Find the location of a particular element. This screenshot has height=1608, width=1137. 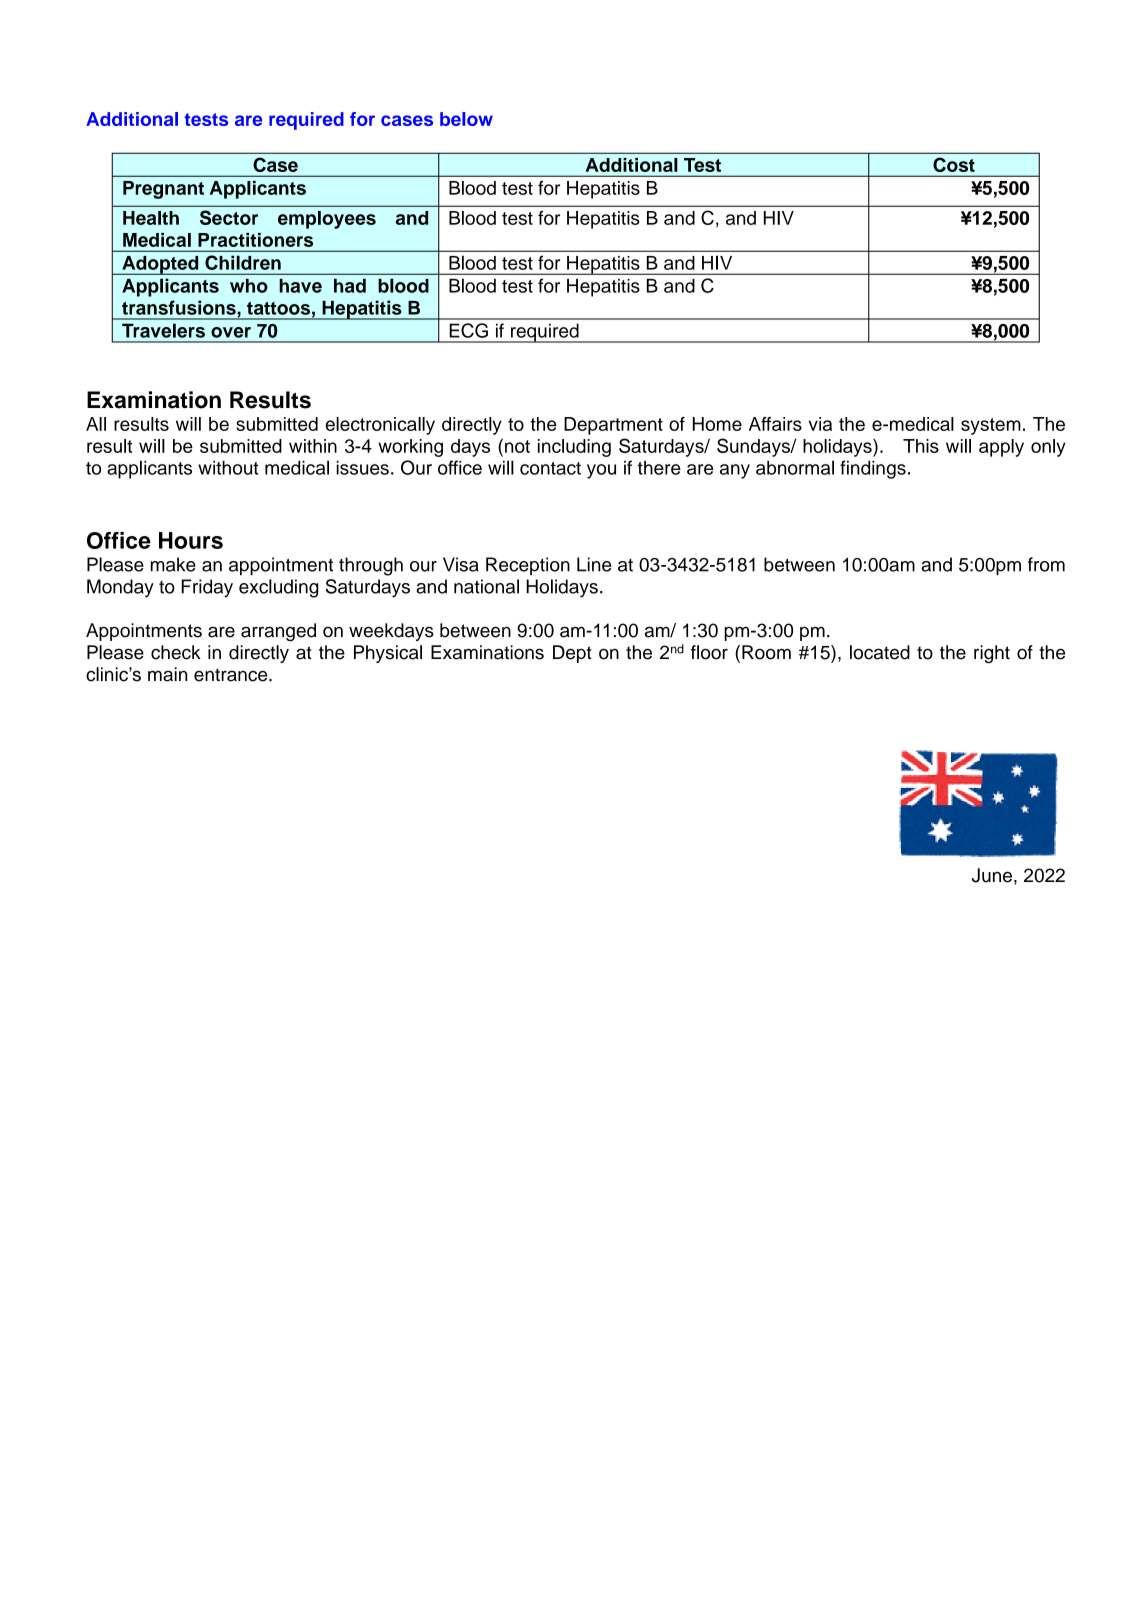

June is located at coordinates (992, 875).
